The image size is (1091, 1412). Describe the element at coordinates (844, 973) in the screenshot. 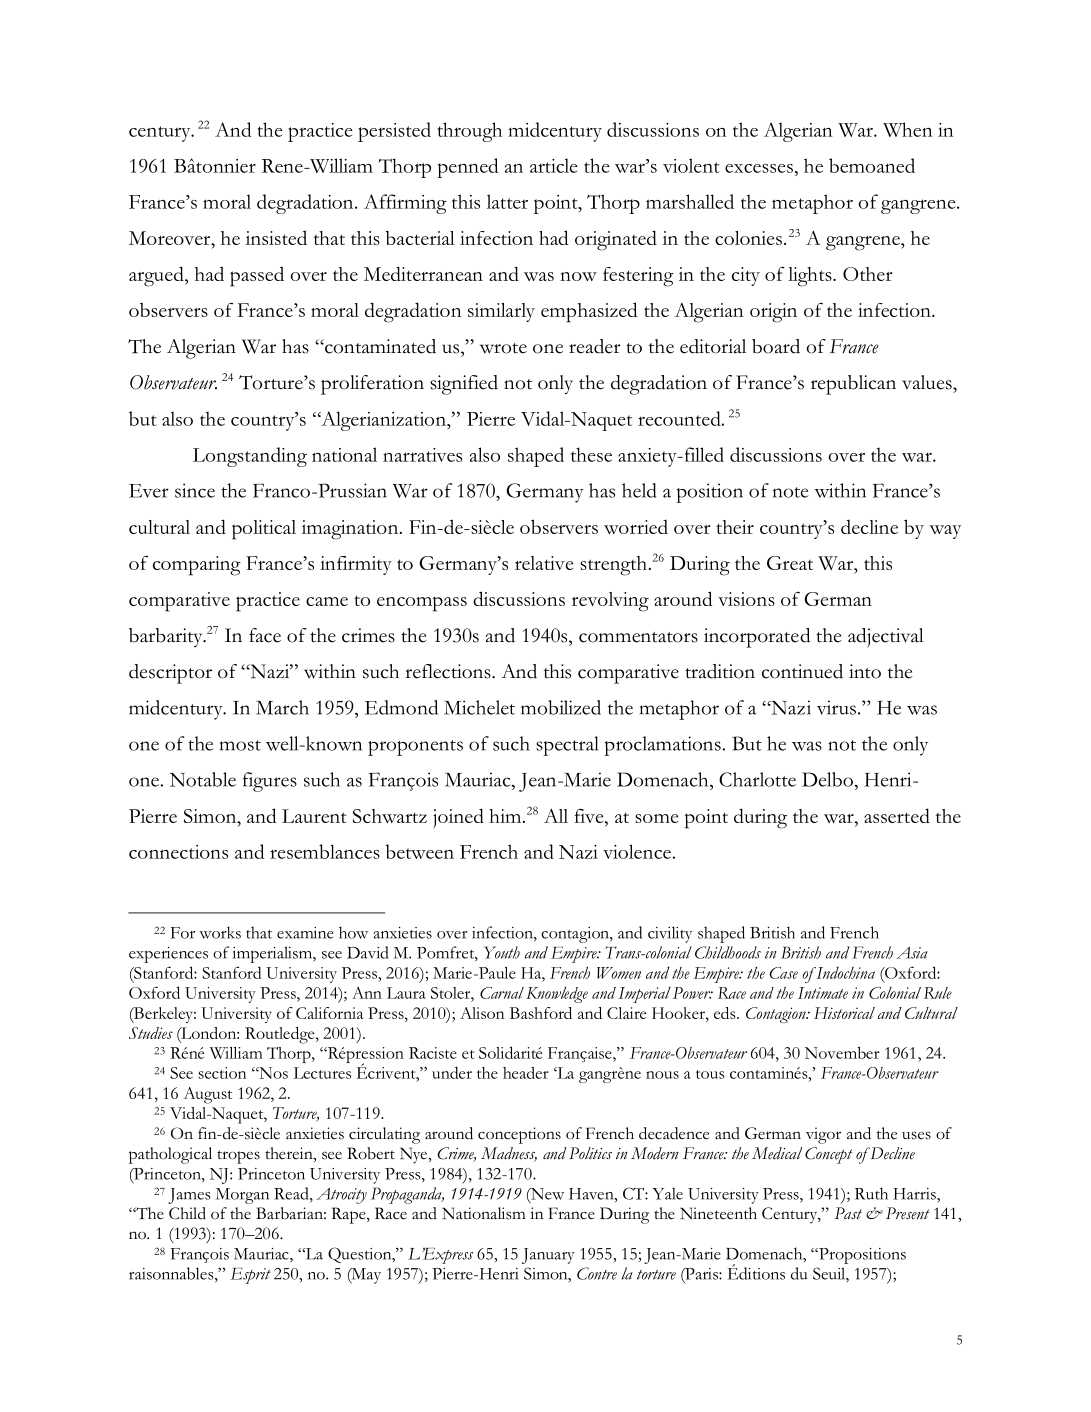

I see `Indochina` at that location.
